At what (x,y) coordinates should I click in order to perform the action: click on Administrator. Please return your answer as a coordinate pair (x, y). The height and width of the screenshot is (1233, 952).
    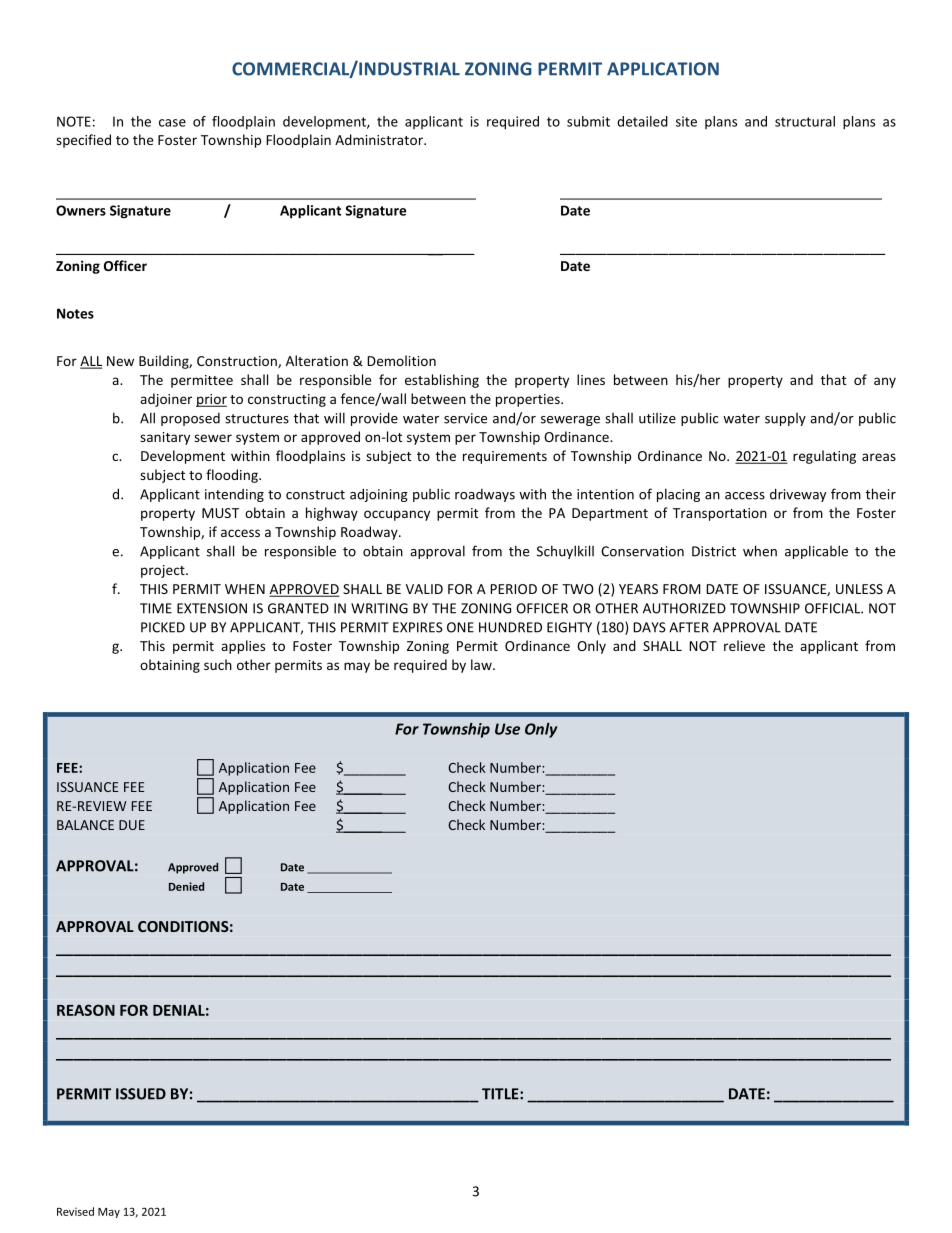
    Looking at the image, I should click on (380, 139).
